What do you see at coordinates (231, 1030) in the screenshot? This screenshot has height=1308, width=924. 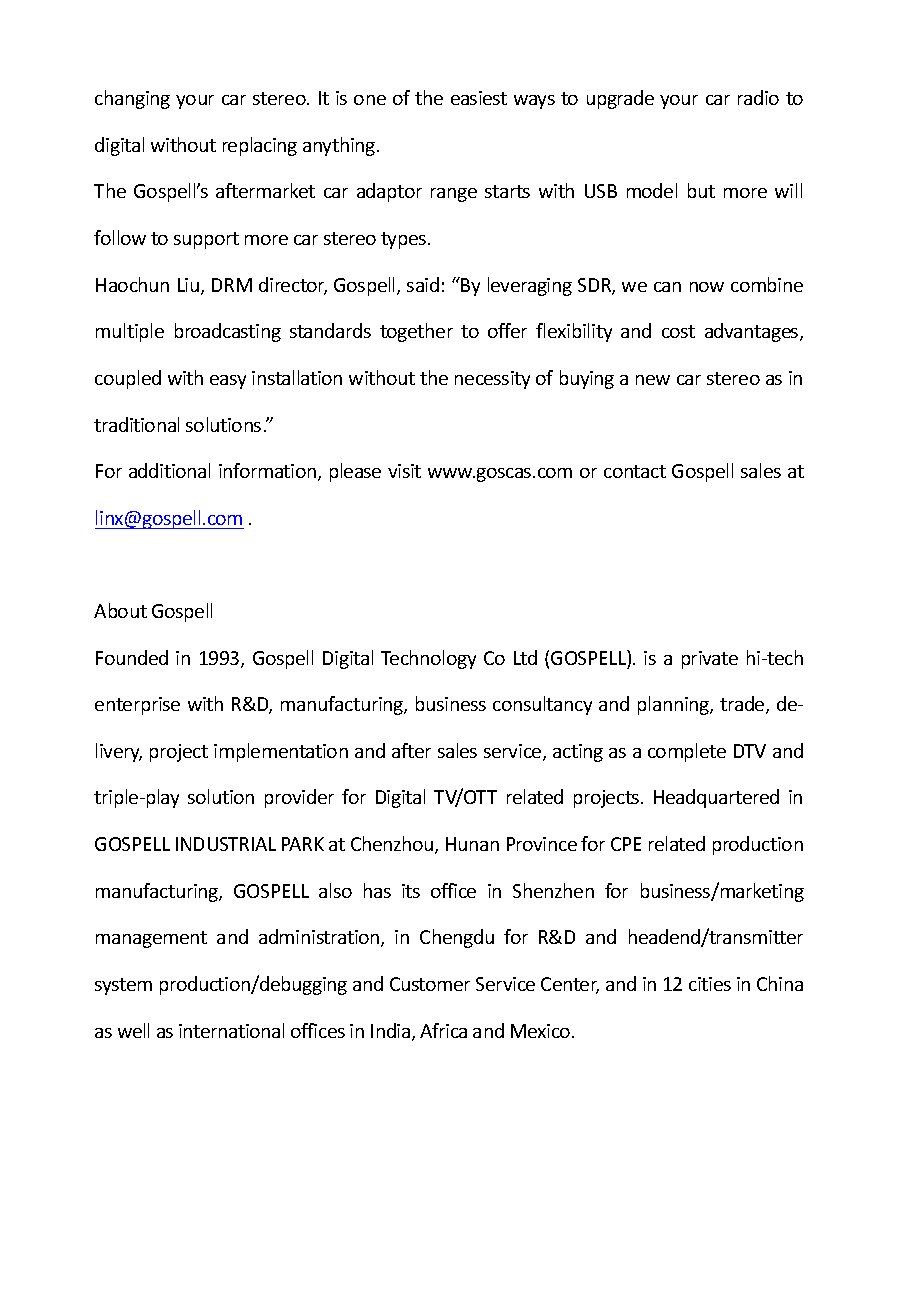 I see `international` at bounding box center [231, 1030].
